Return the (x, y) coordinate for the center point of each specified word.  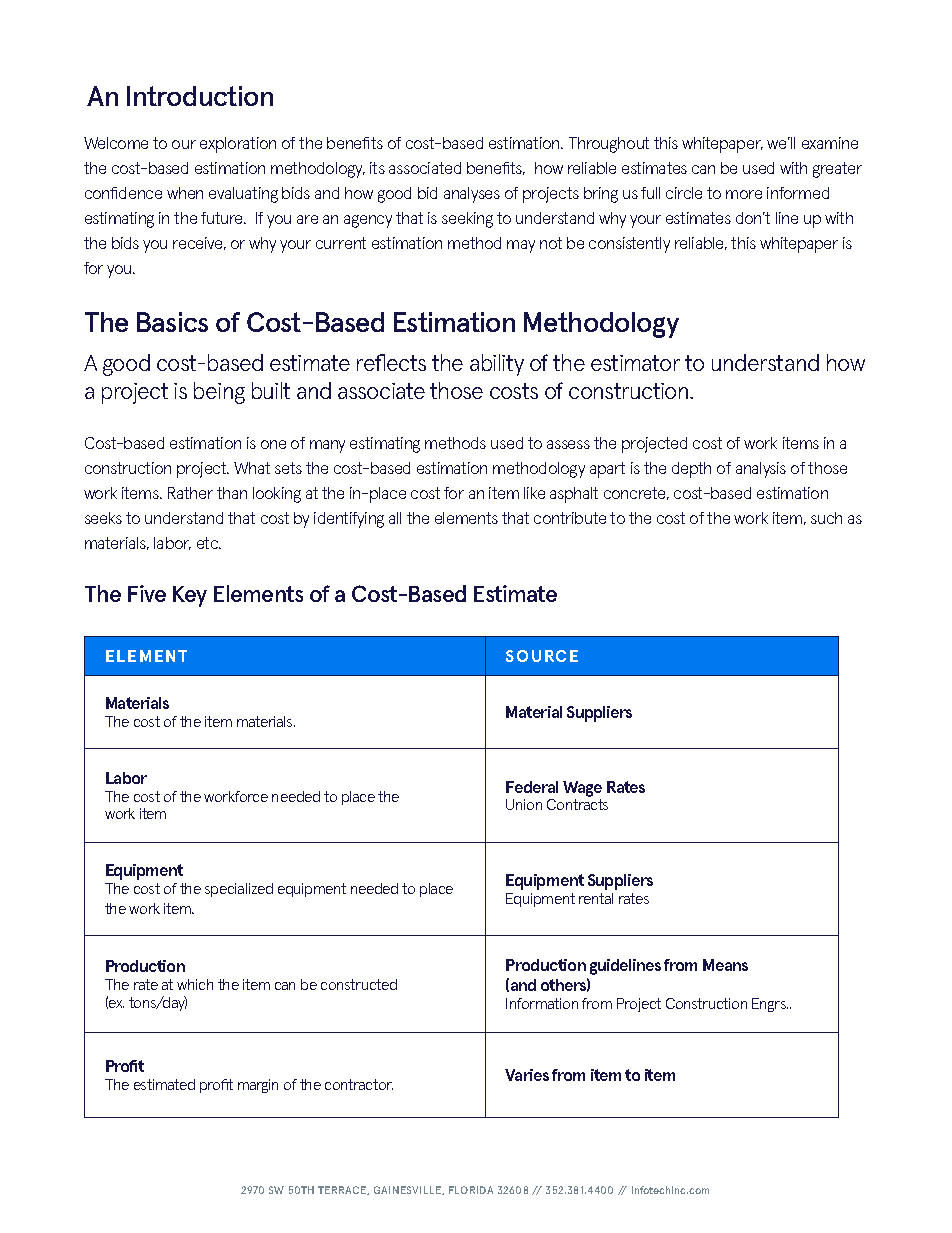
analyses (472, 195)
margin (258, 1086)
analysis (761, 470)
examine (830, 143)
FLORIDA (471, 1190)
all (395, 518)
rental (596, 898)
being (219, 393)
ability (497, 365)
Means (725, 965)
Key (190, 596)
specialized (239, 890)
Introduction (200, 96)
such (826, 518)
